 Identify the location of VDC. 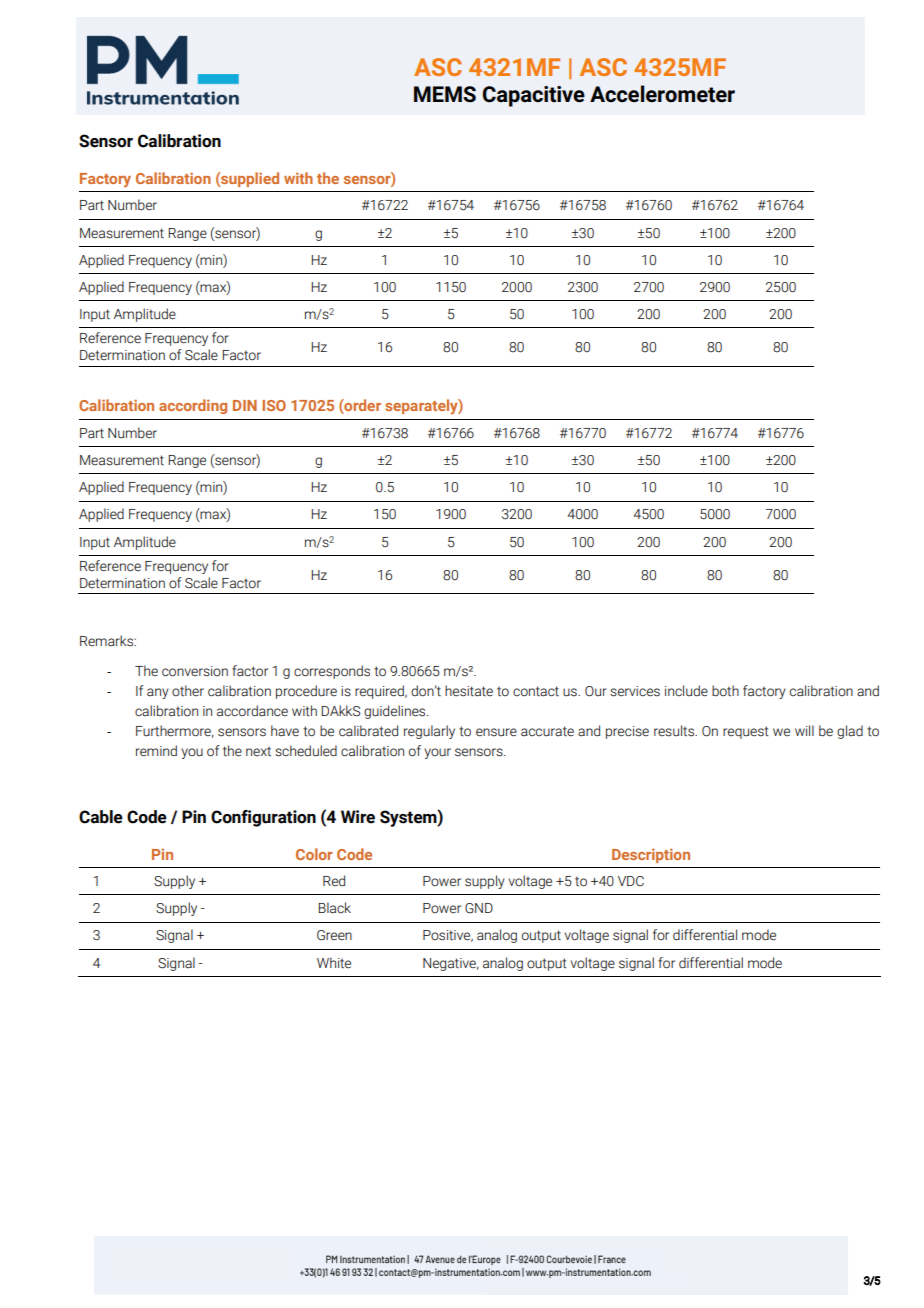
(631, 881).
